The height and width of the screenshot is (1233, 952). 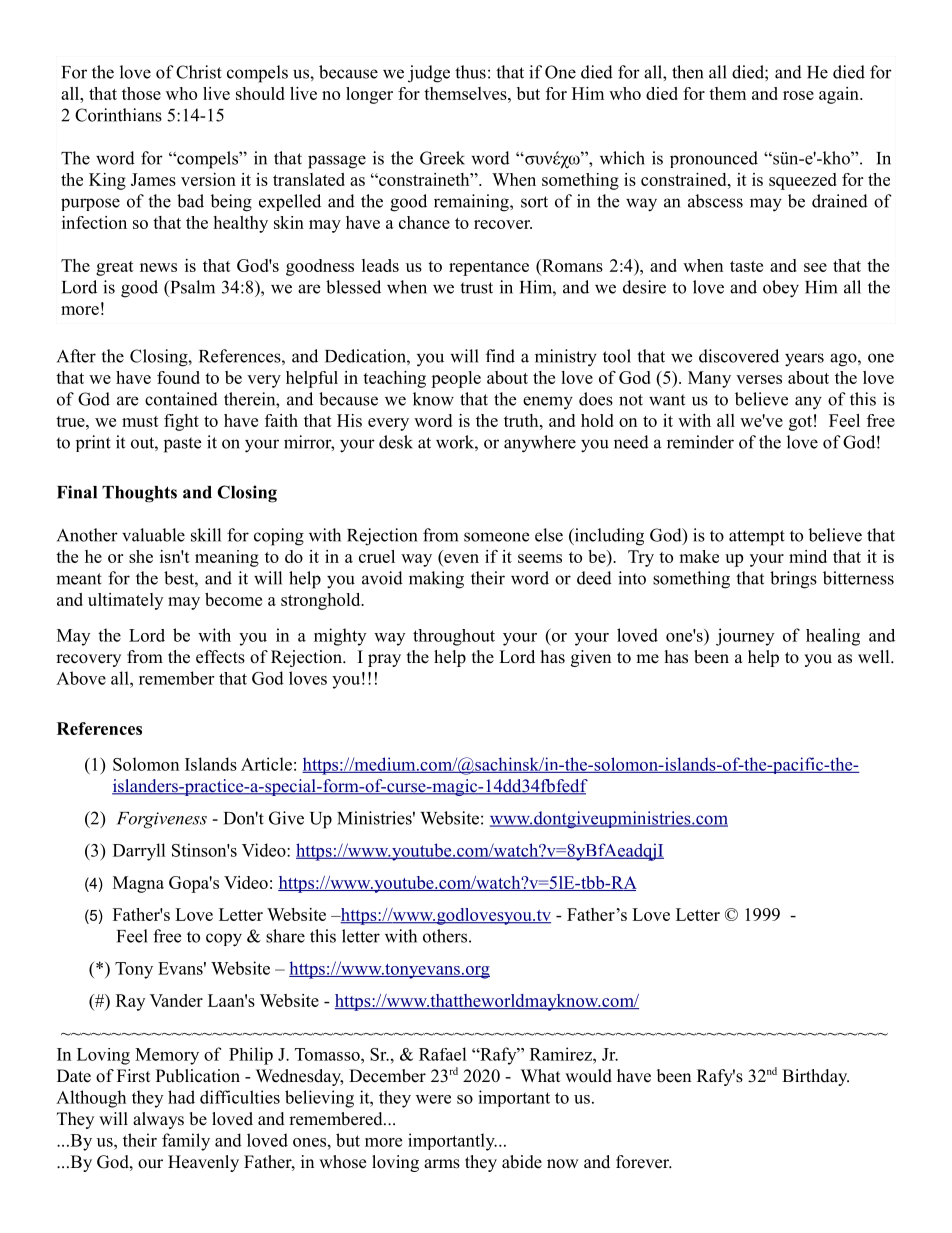 What do you see at coordinates (178, 377) in the screenshot?
I see `found` at bounding box center [178, 377].
